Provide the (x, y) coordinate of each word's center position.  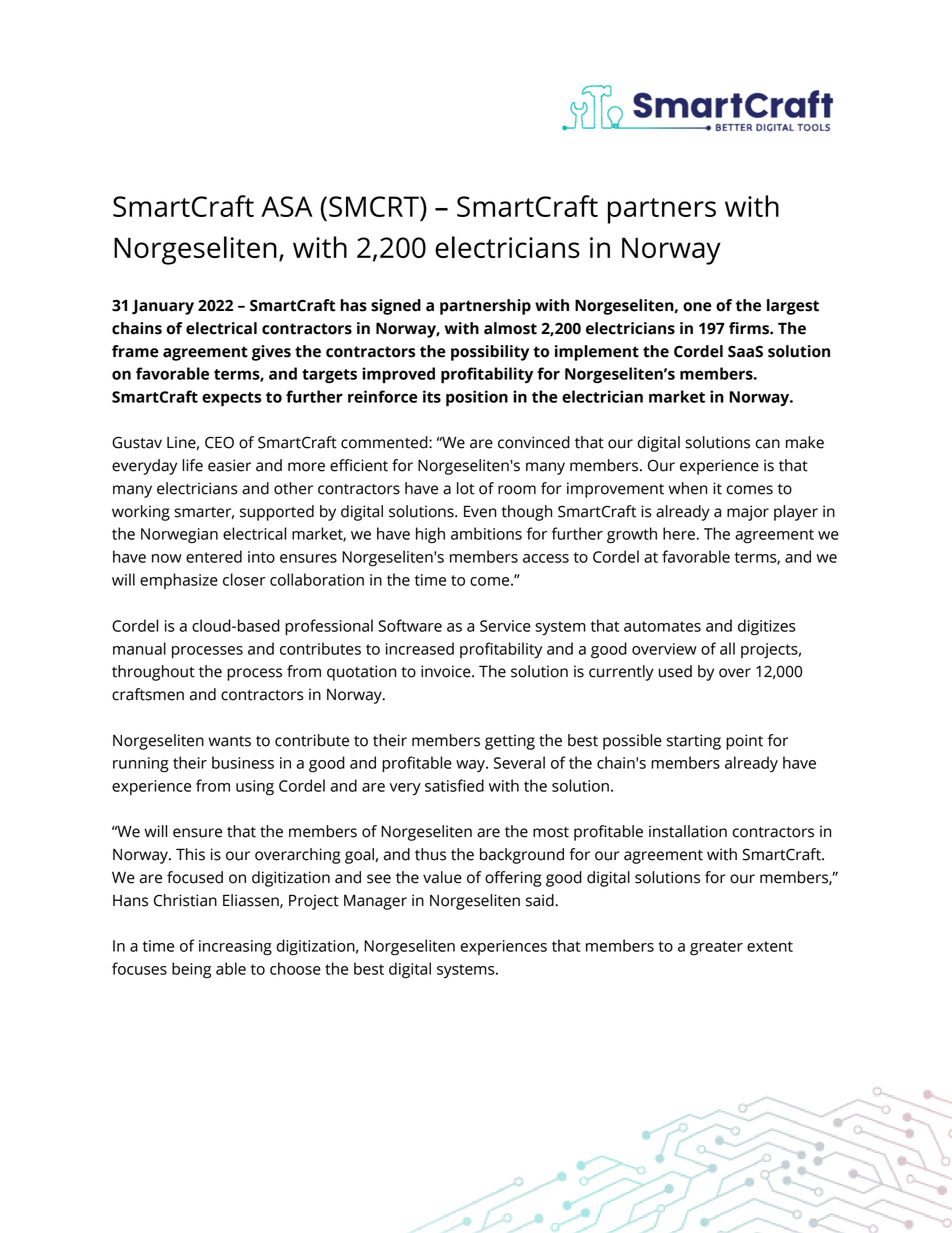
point (744, 742)
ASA (287, 206)
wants (229, 741)
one (697, 307)
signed (396, 307)
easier (229, 465)
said (541, 900)
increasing (235, 948)
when (687, 488)
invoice (447, 671)
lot (465, 488)
